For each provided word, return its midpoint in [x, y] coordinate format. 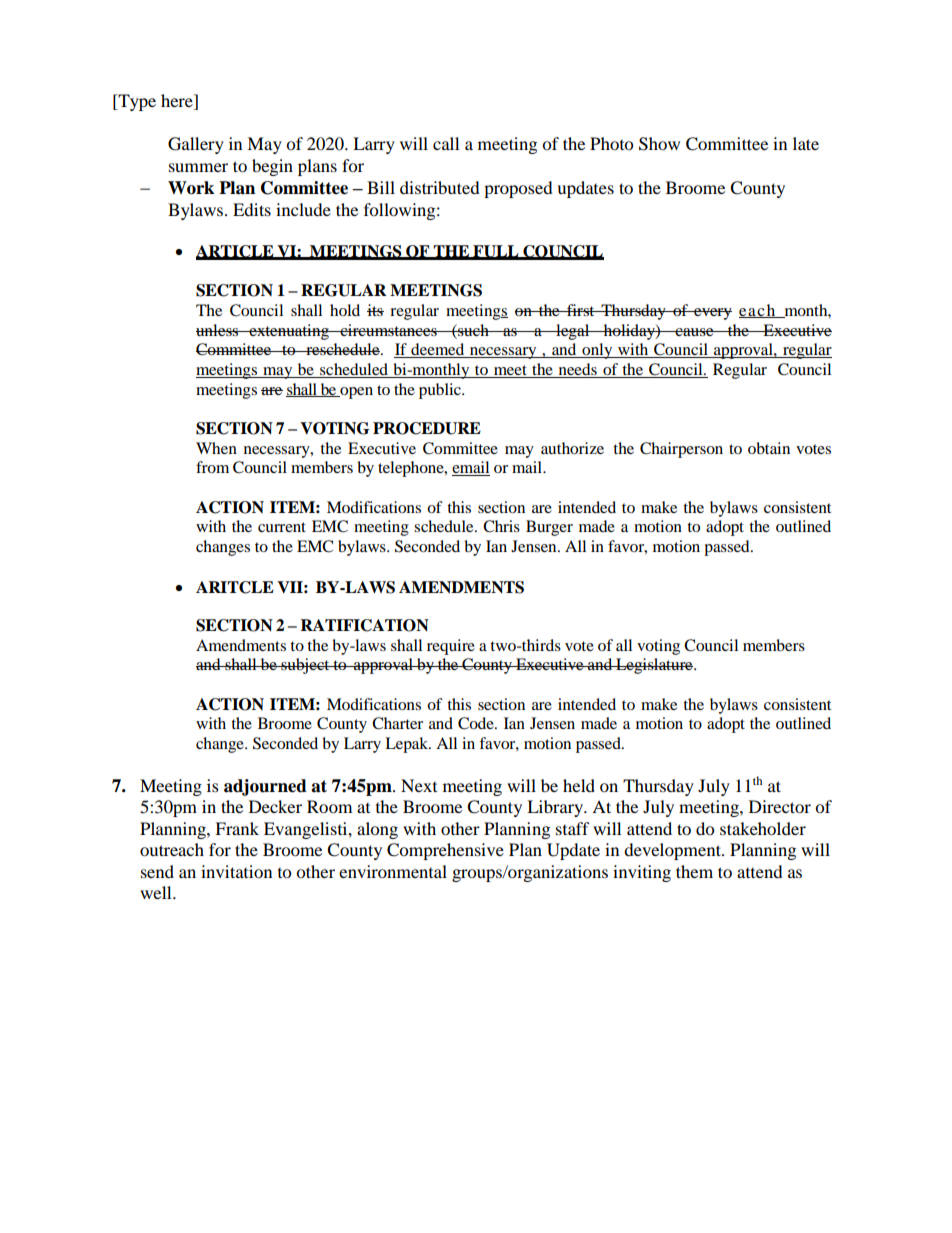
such [473, 330]
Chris [501, 526]
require [451, 647]
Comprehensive [445, 851]
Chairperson [681, 450]
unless [218, 330]
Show [659, 144]
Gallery [196, 145]
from [212, 467]
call [446, 143]
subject [305, 666]
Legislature [654, 666]
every [712, 314]
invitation [236, 871]
